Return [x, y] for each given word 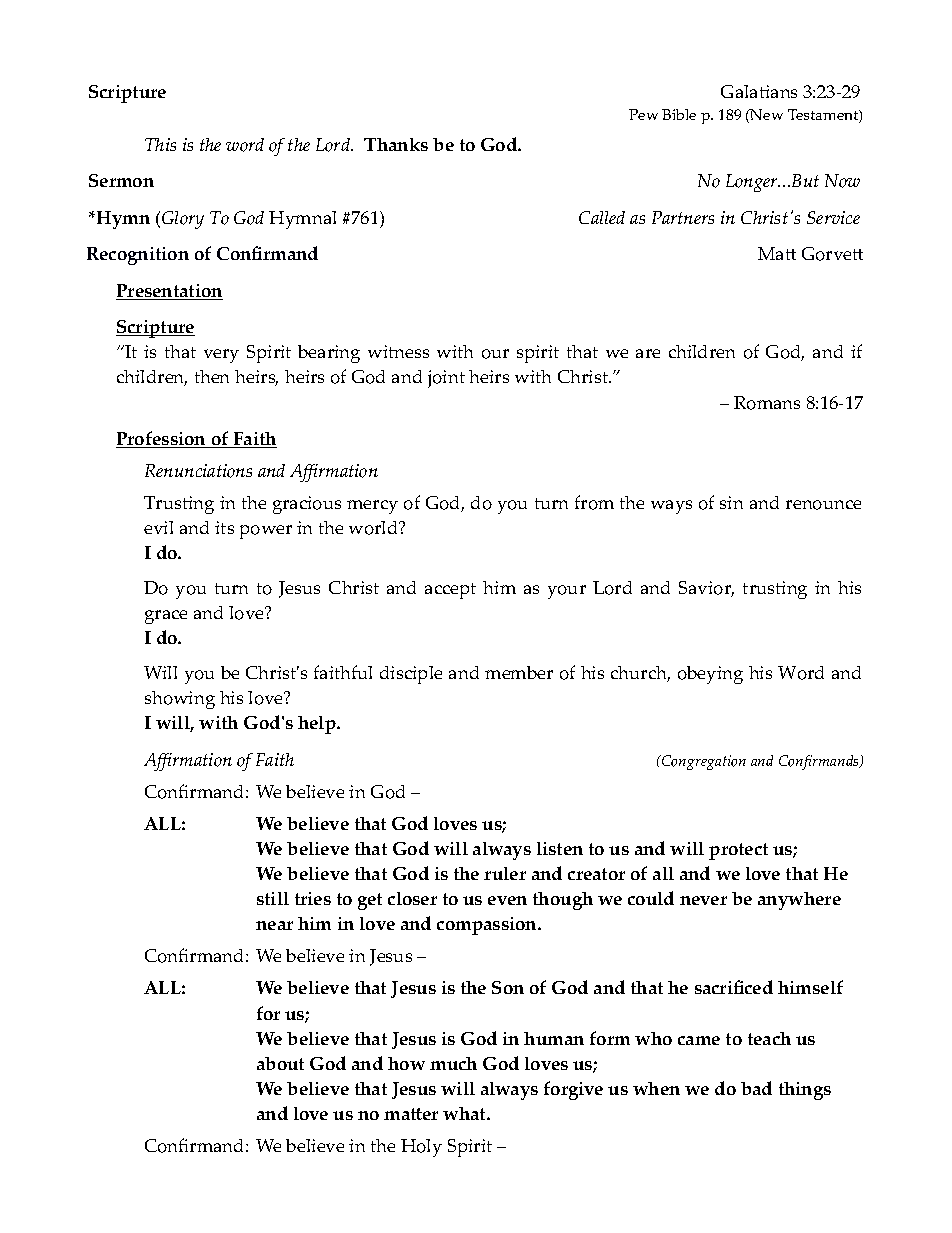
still [273, 898]
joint [446, 379]
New [766, 114]
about [280, 1063]
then [212, 376]
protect [738, 851]
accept [450, 591]
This [160, 144]
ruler [505, 873]
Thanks [396, 144]
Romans [767, 403]
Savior [706, 589]
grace [166, 617]
